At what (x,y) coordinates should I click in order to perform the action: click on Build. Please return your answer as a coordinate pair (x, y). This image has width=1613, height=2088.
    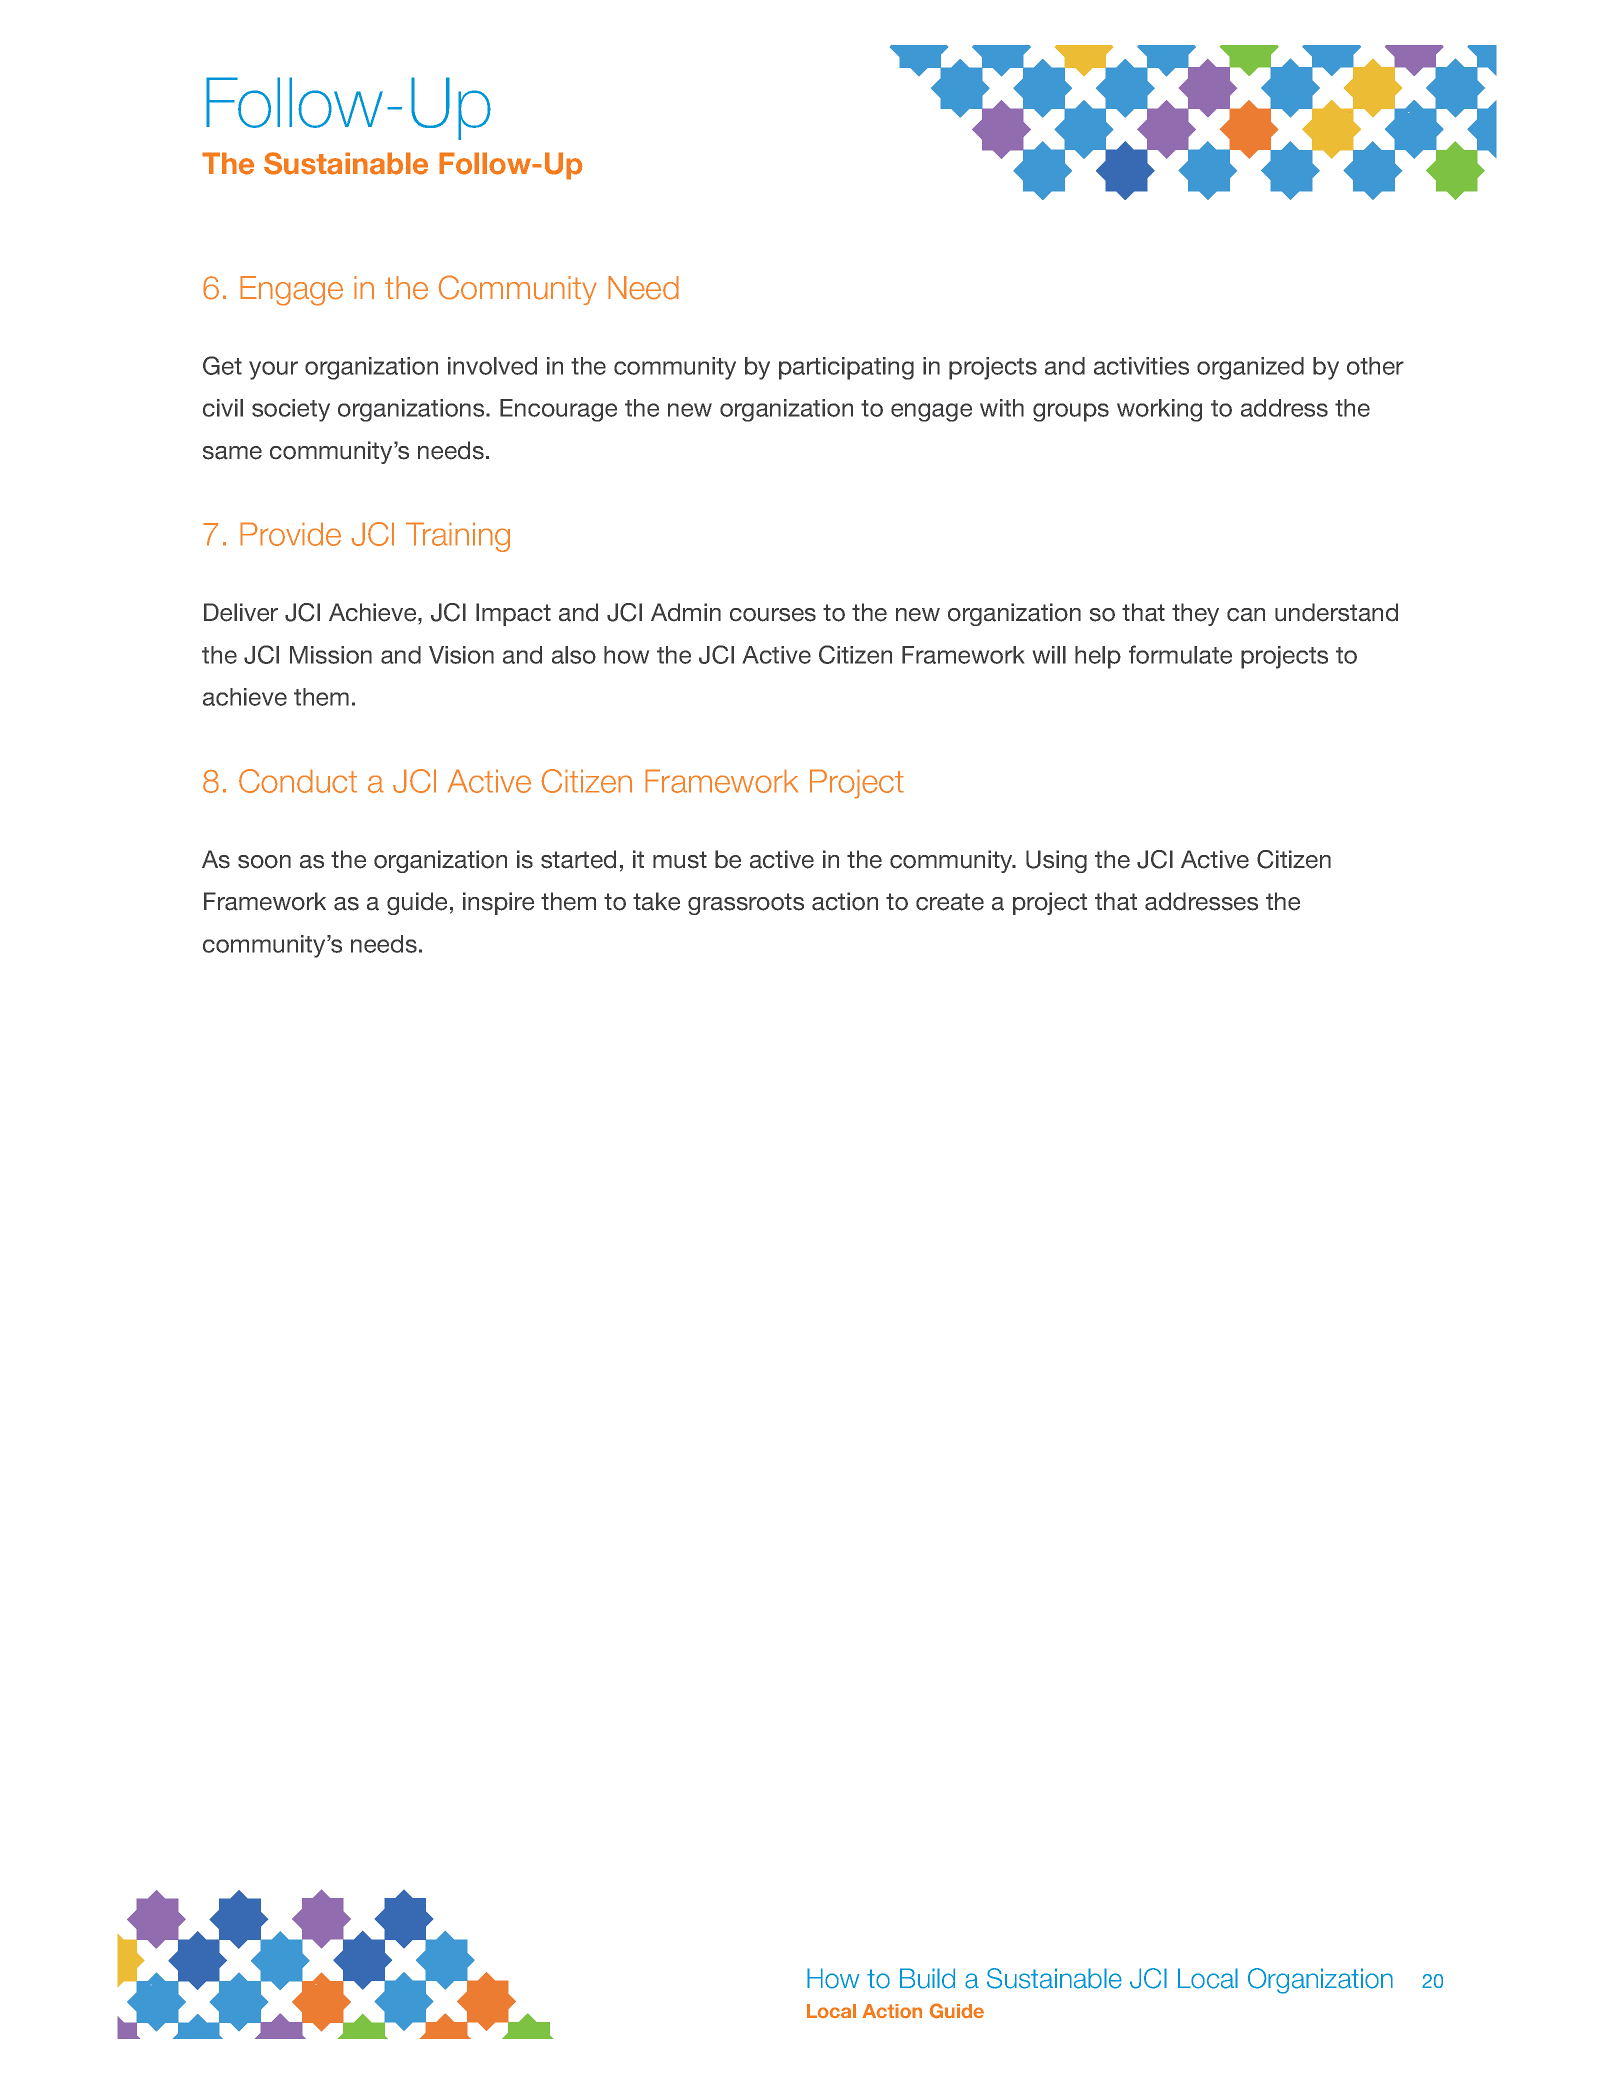
    Looking at the image, I should click on (927, 1978).
